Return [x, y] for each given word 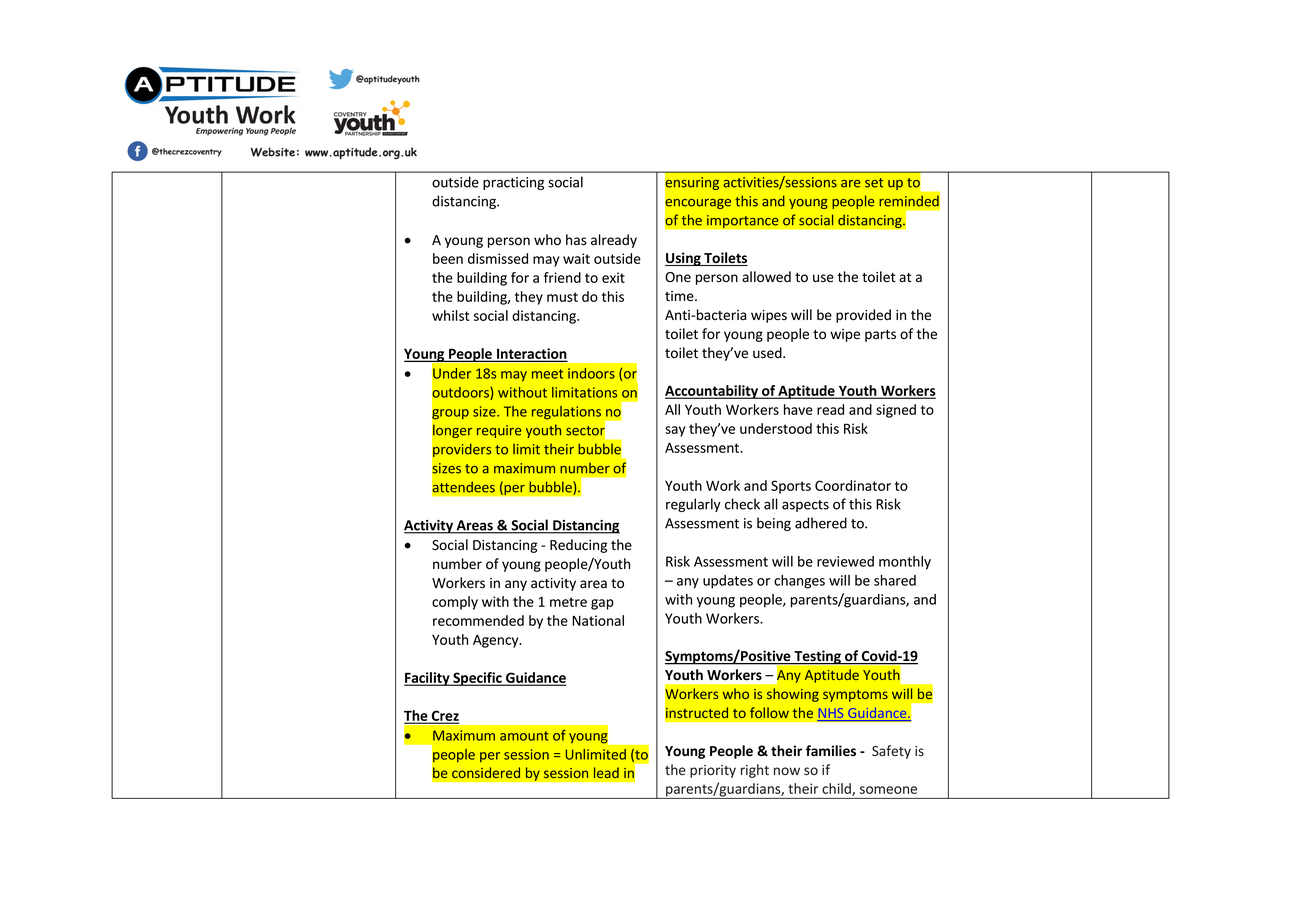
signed [896, 411]
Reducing [578, 546]
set [874, 183]
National [598, 620]
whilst [450, 315]
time [680, 296]
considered [486, 772]
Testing [817, 657]
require [499, 431]
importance [743, 222]
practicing [513, 183]
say [675, 431]
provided [863, 316]
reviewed [845, 561]
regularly [693, 505]
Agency [497, 641]
